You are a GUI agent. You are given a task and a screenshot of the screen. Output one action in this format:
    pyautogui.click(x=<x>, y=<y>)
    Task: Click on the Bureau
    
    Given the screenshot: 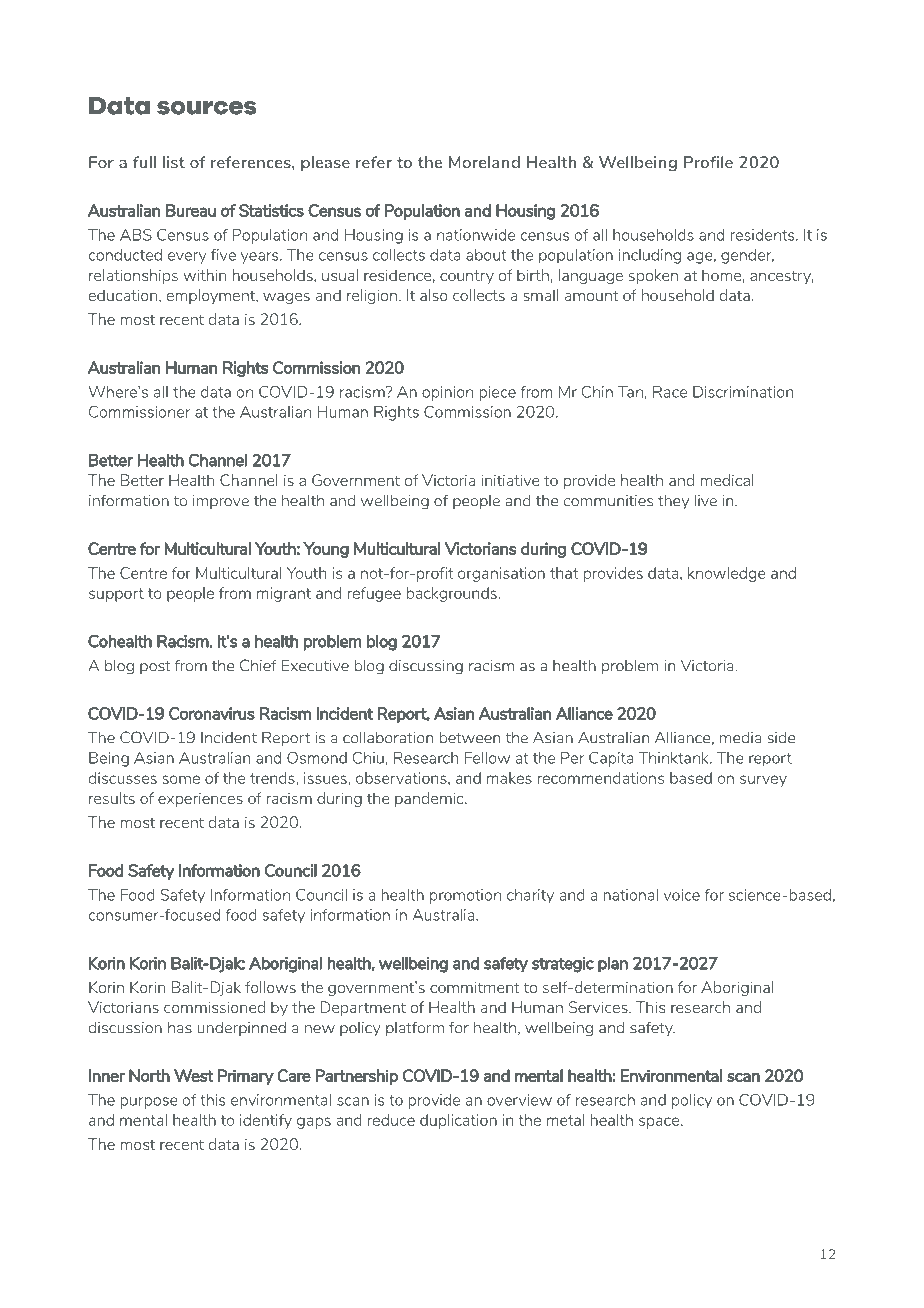 What is the action you would take?
    pyautogui.click(x=191, y=210)
